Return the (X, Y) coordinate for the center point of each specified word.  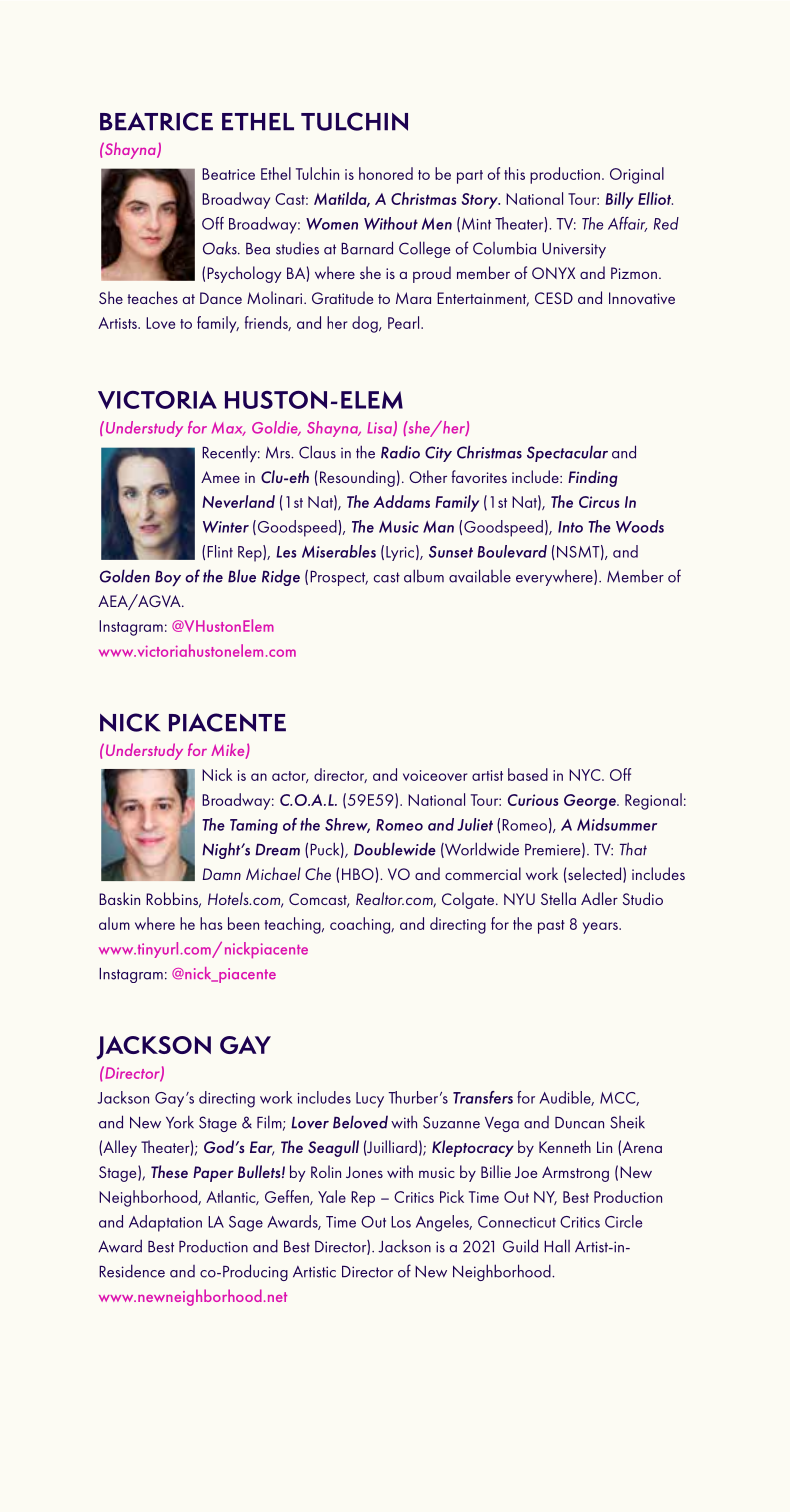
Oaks (221, 248)
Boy (168, 578)
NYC (586, 775)
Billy (619, 200)
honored (386, 173)
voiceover (435, 775)
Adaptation (165, 1223)
